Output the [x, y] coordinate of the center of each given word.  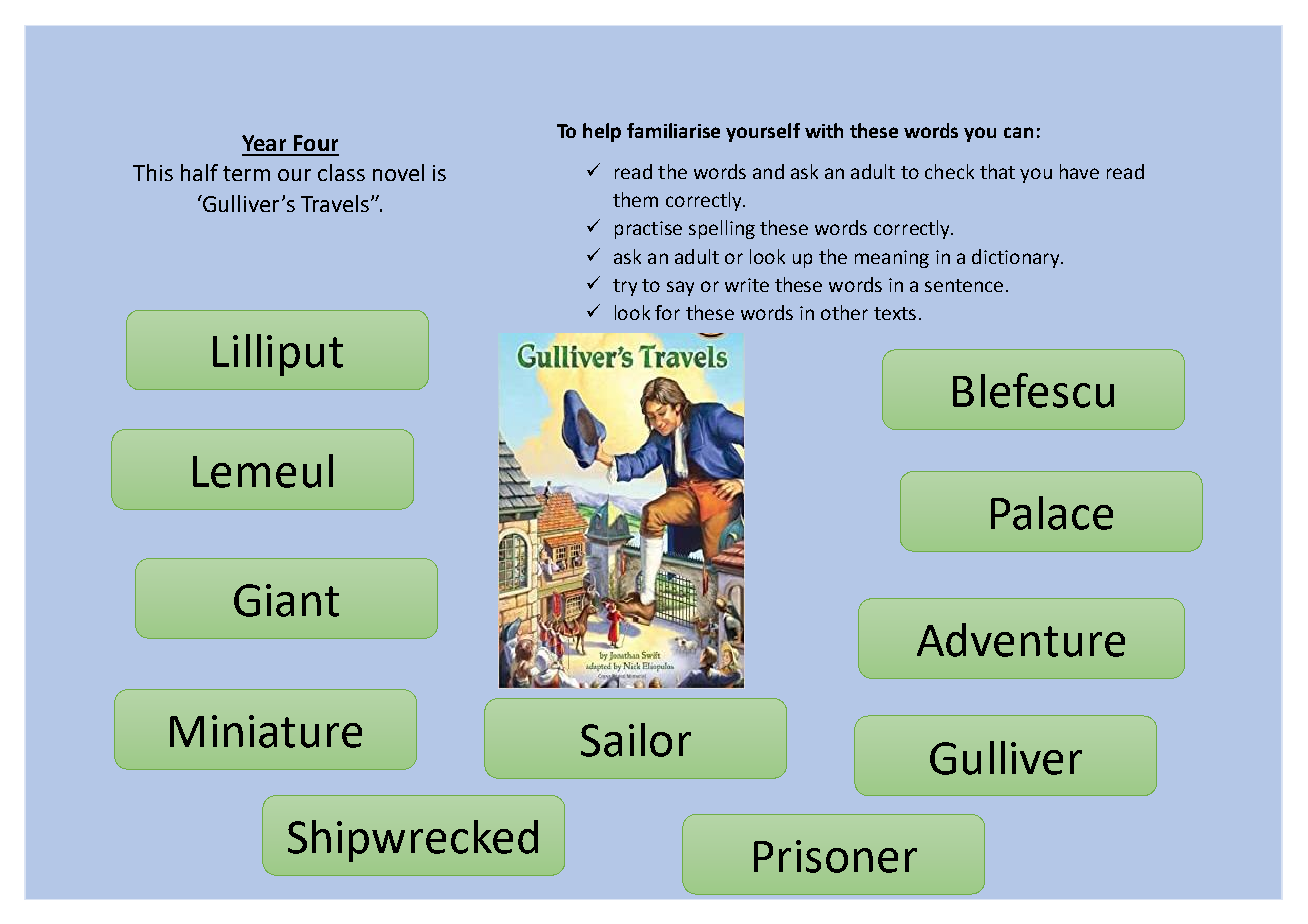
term [246, 173]
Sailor [636, 740]
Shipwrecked [413, 841]
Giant [286, 600]
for [667, 312]
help [602, 132]
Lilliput [278, 355]
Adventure [1021, 640]
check [949, 171]
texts [895, 313]
